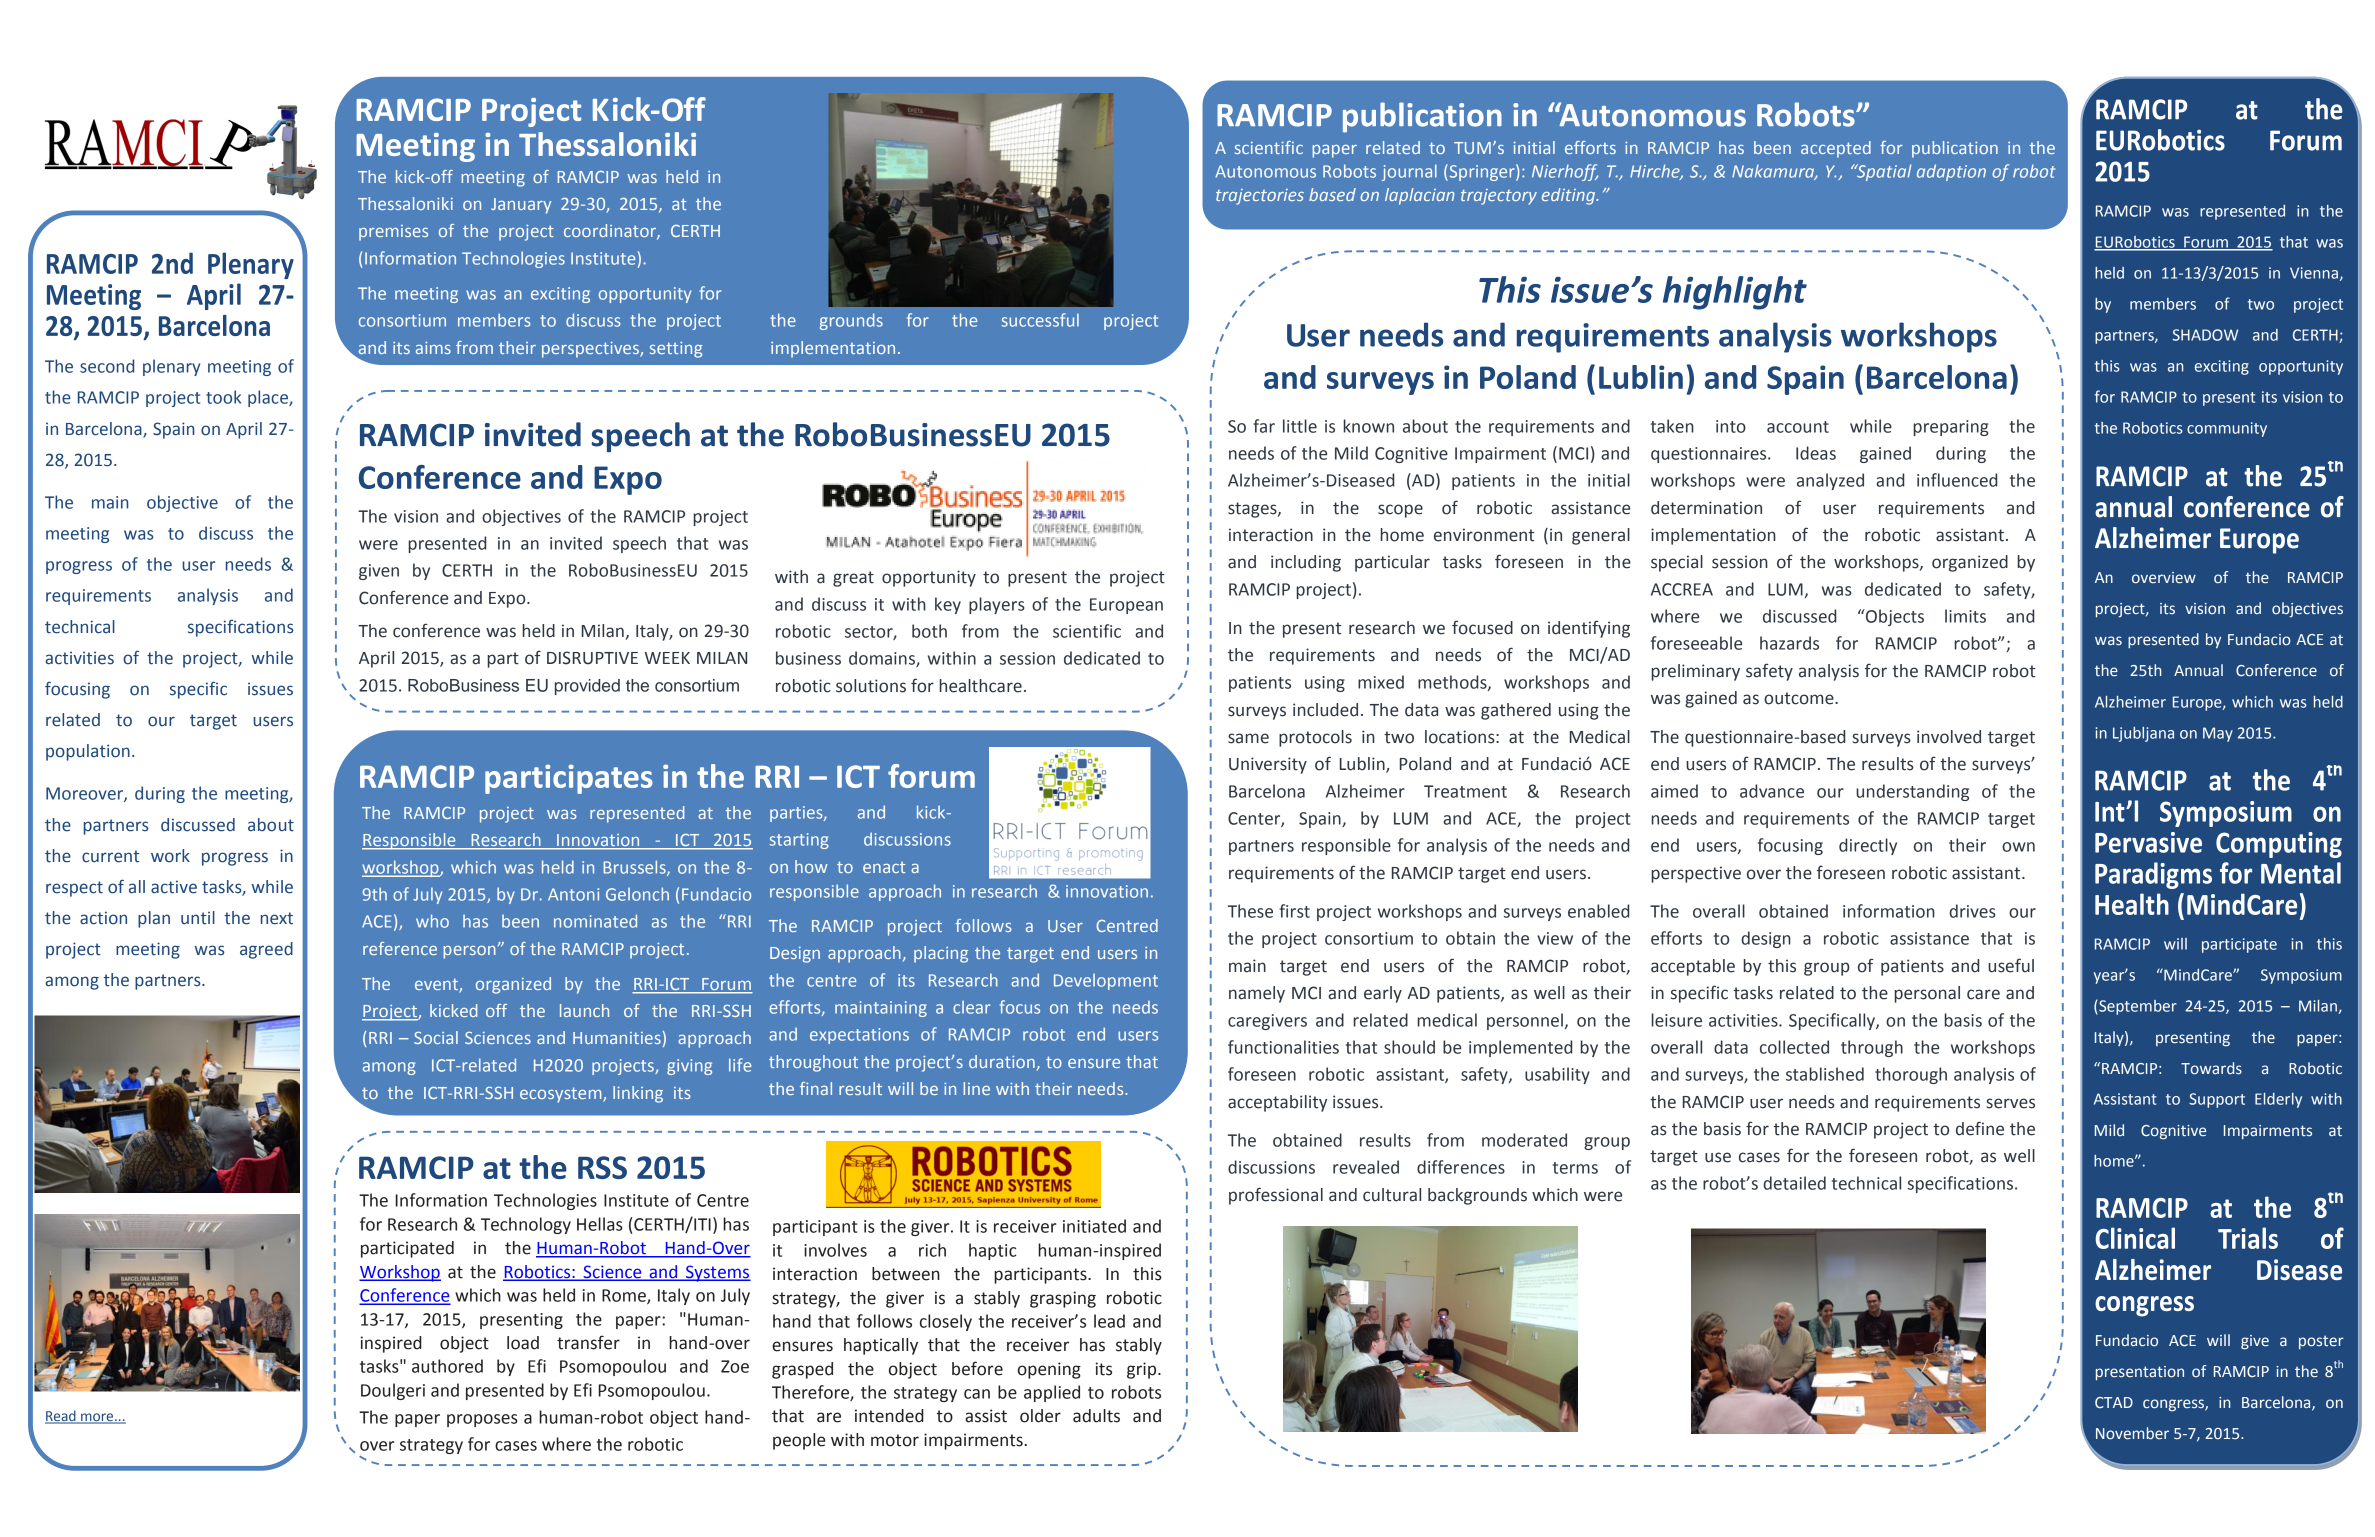 Image resolution: width=2375 pixels, height=1537 pixels. I want to click on proposes, so click(482, 1420).
